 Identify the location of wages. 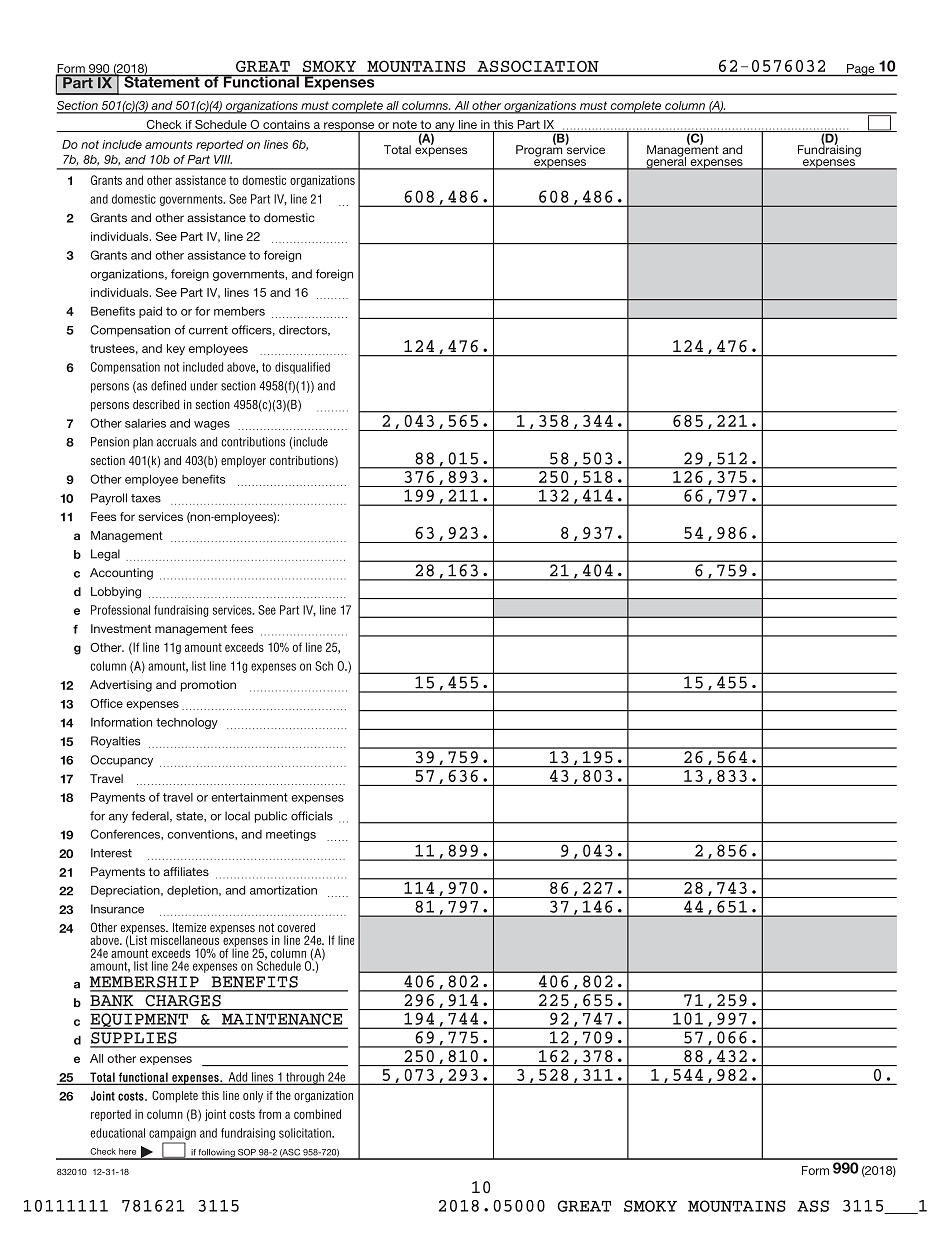
(212, 425).
